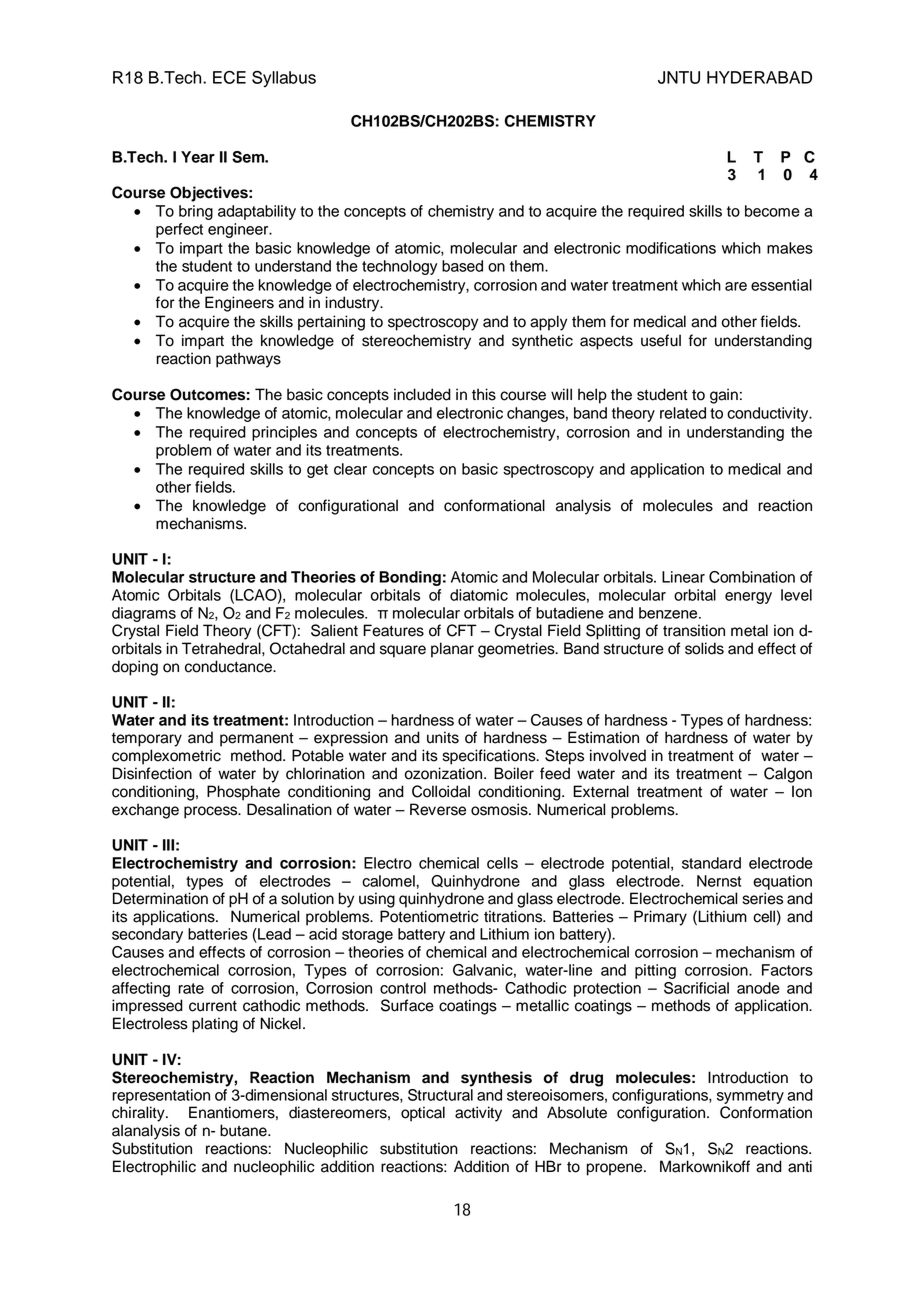 The width and height of the screenshot is (924, 1308). I want to click on HYDERABAD, so click(759, 77).
